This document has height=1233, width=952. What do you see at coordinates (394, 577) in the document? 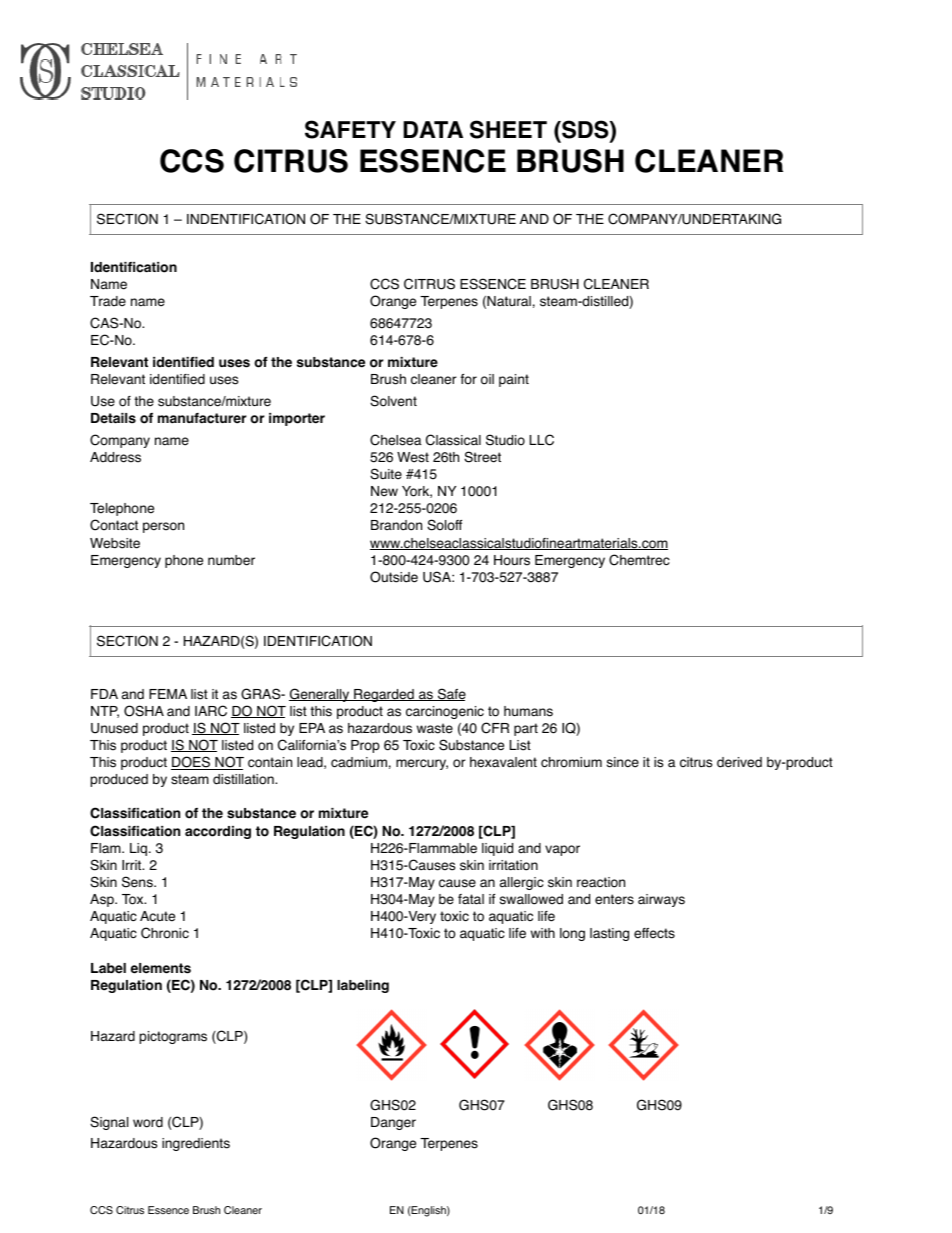
I see `Outside` at bounding box center [394, 577].
